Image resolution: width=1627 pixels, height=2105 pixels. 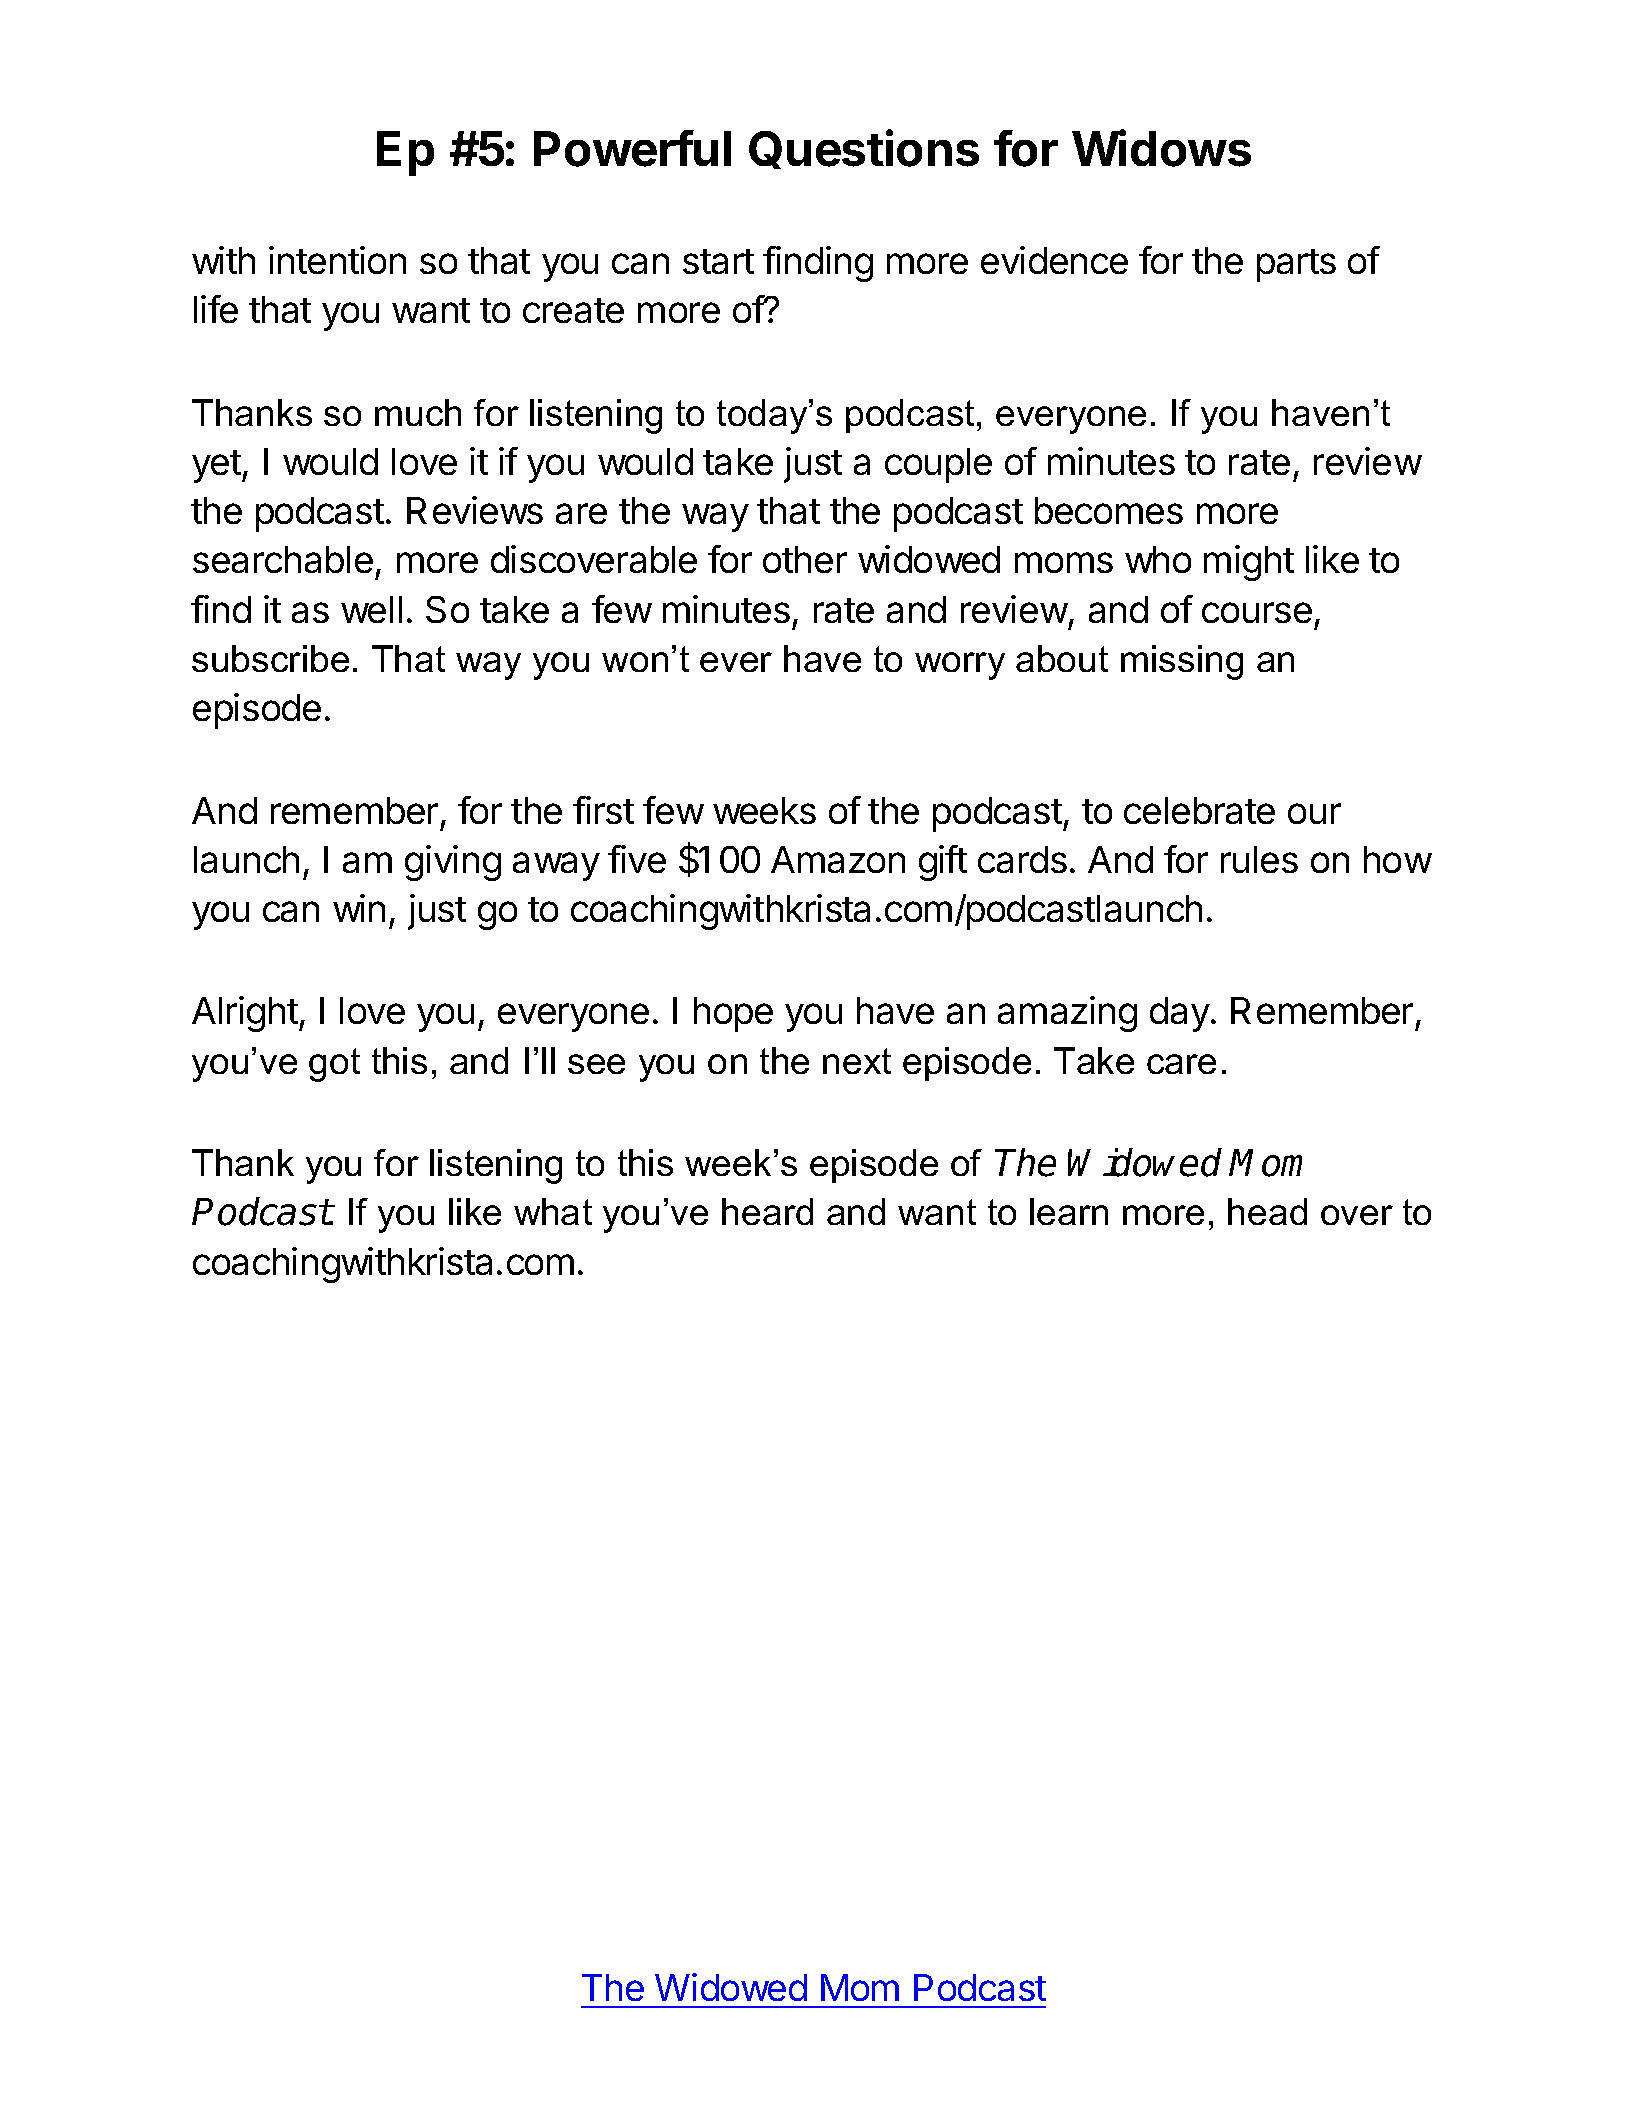 What do you see at coordinates (960, 666) in the screenshot?
I see `worry` at bounding box center [960, 666].
